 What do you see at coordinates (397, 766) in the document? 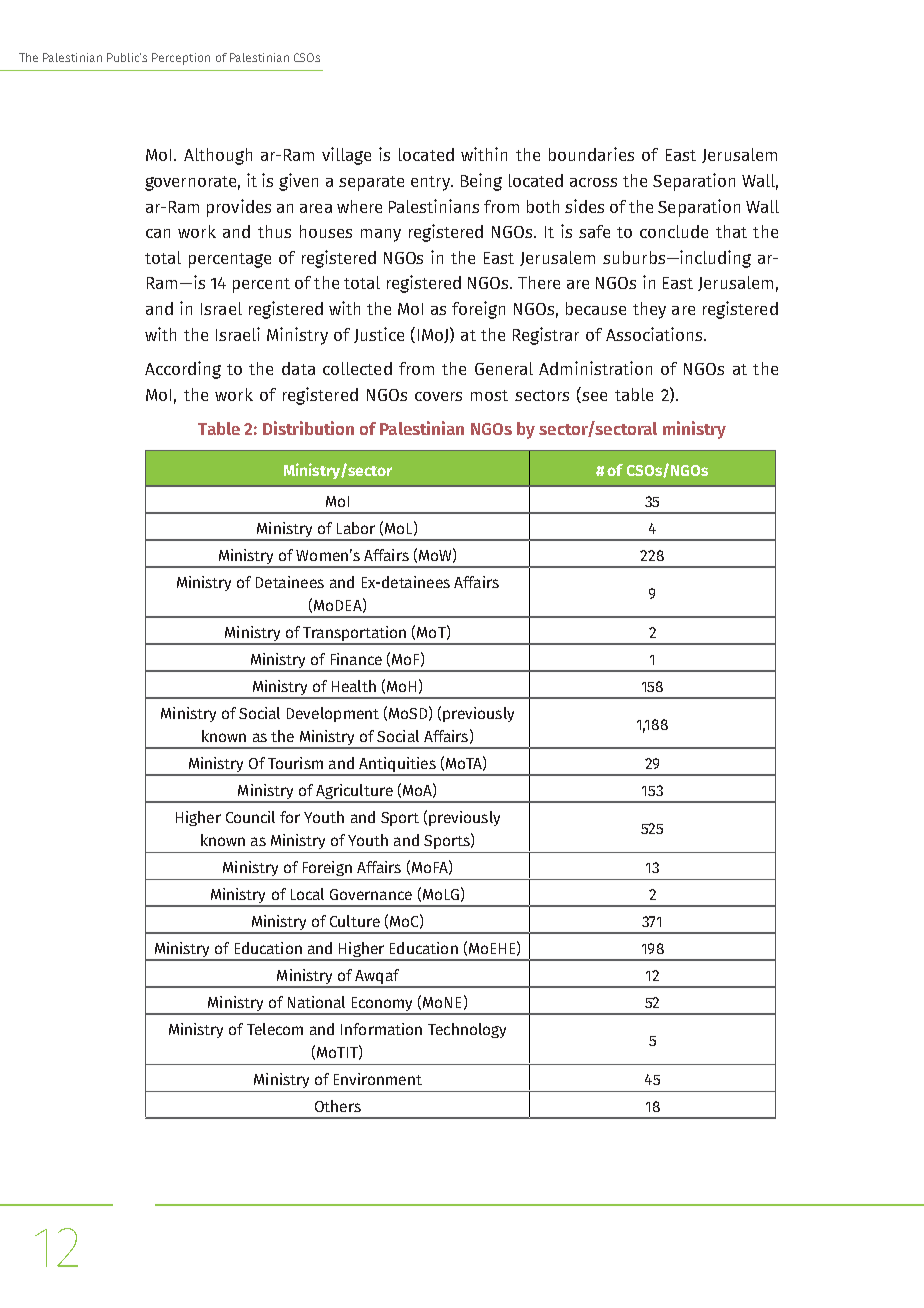
I see `Antiquities` at bounding box center [397, 766].
